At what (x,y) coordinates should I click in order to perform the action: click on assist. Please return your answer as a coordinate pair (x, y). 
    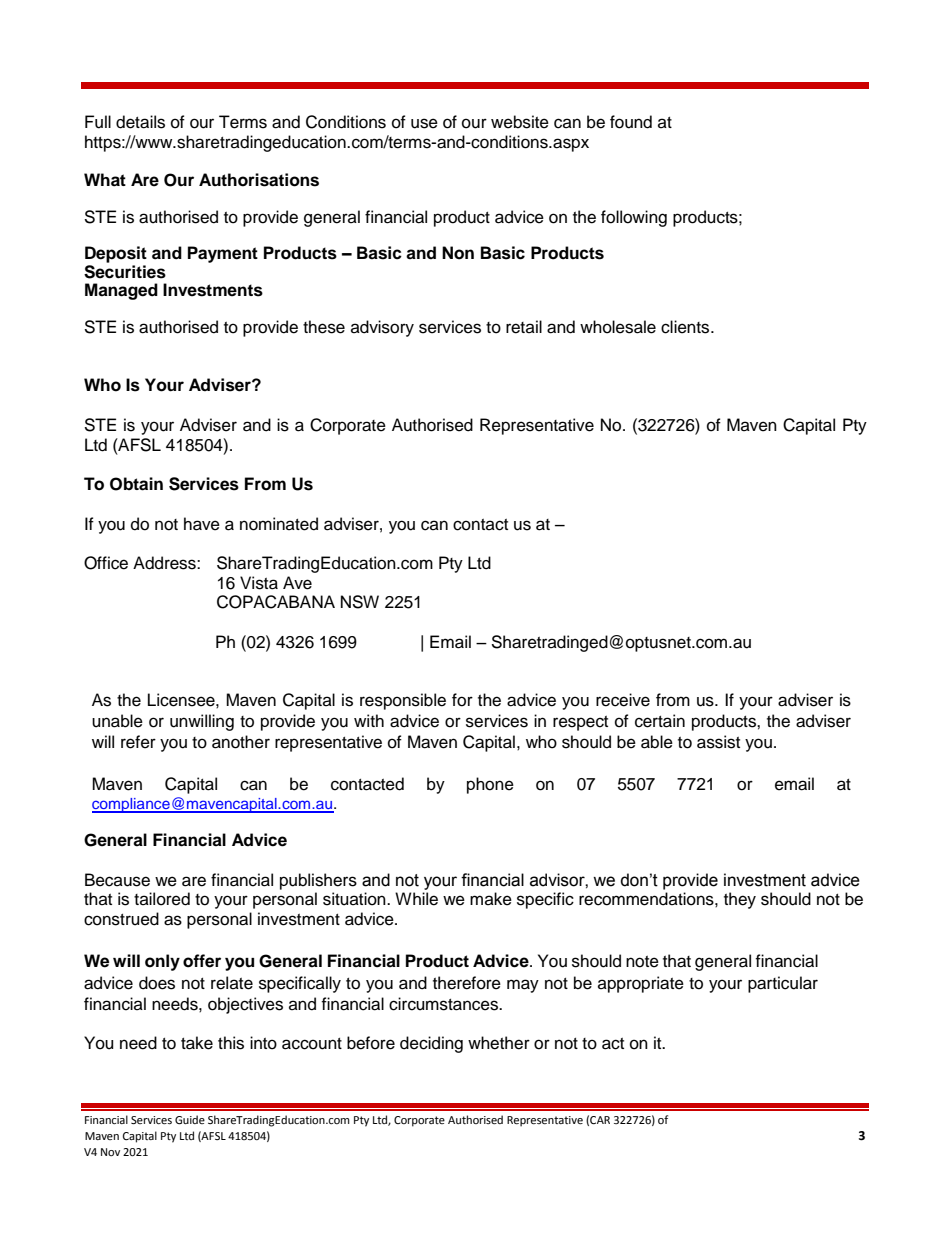
    Looking at the image, I should click on (718, 742).
